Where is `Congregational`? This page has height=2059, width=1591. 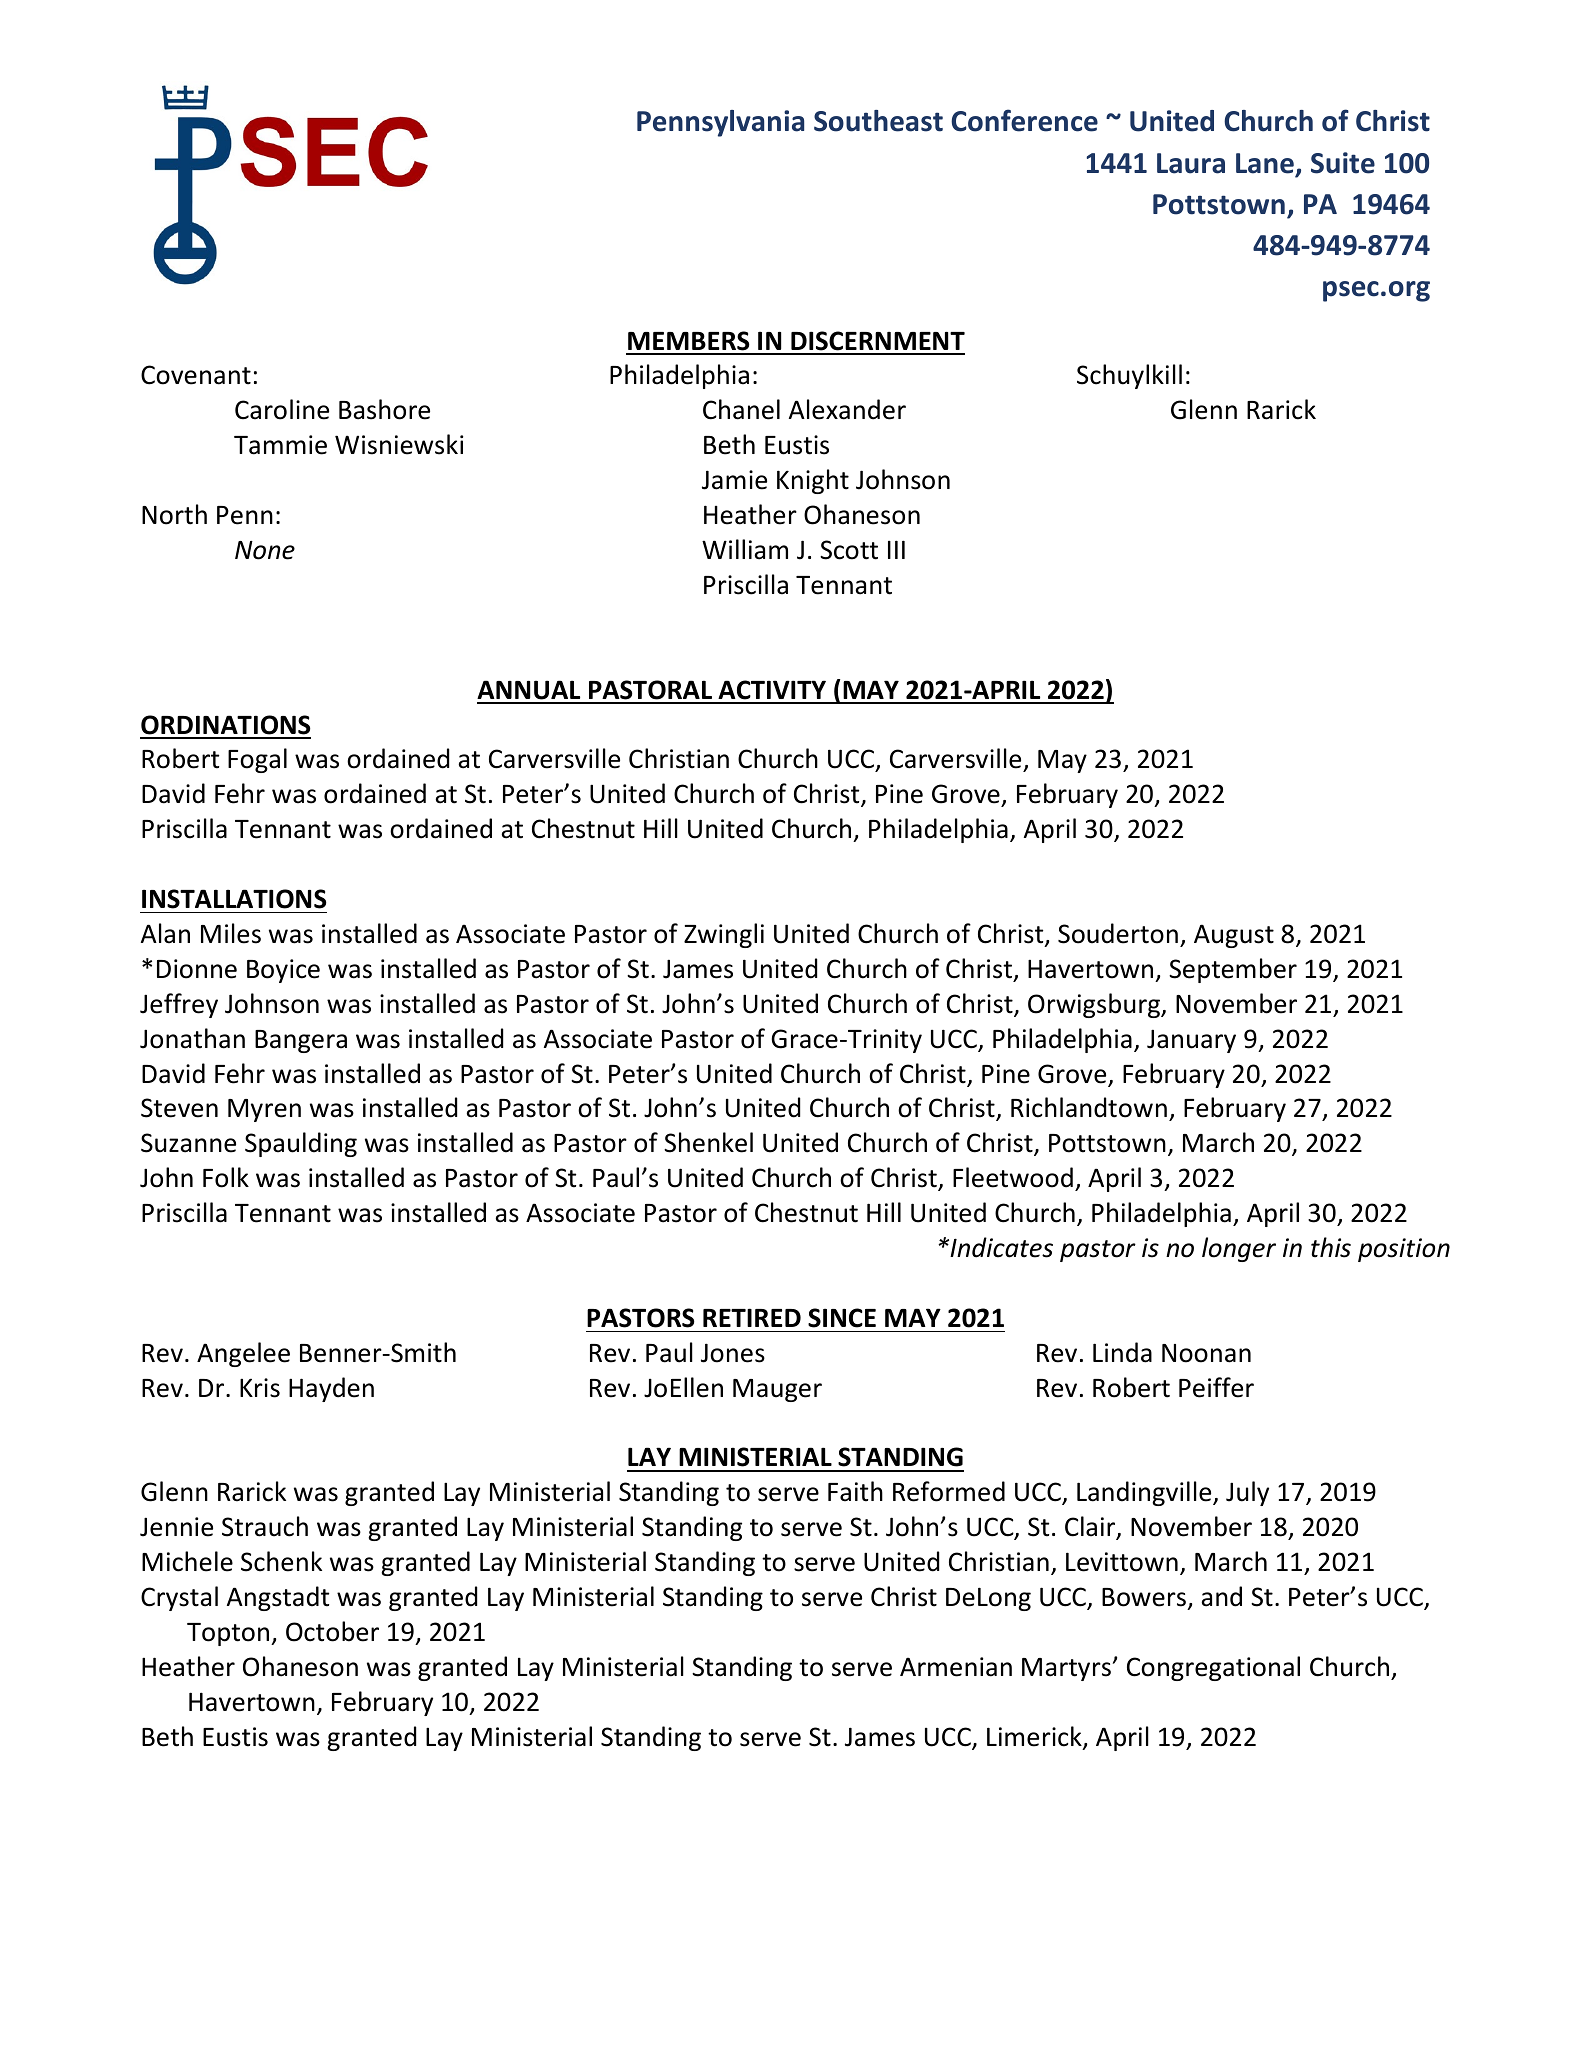
Congregational is located at coordinates (1213, 1668).
